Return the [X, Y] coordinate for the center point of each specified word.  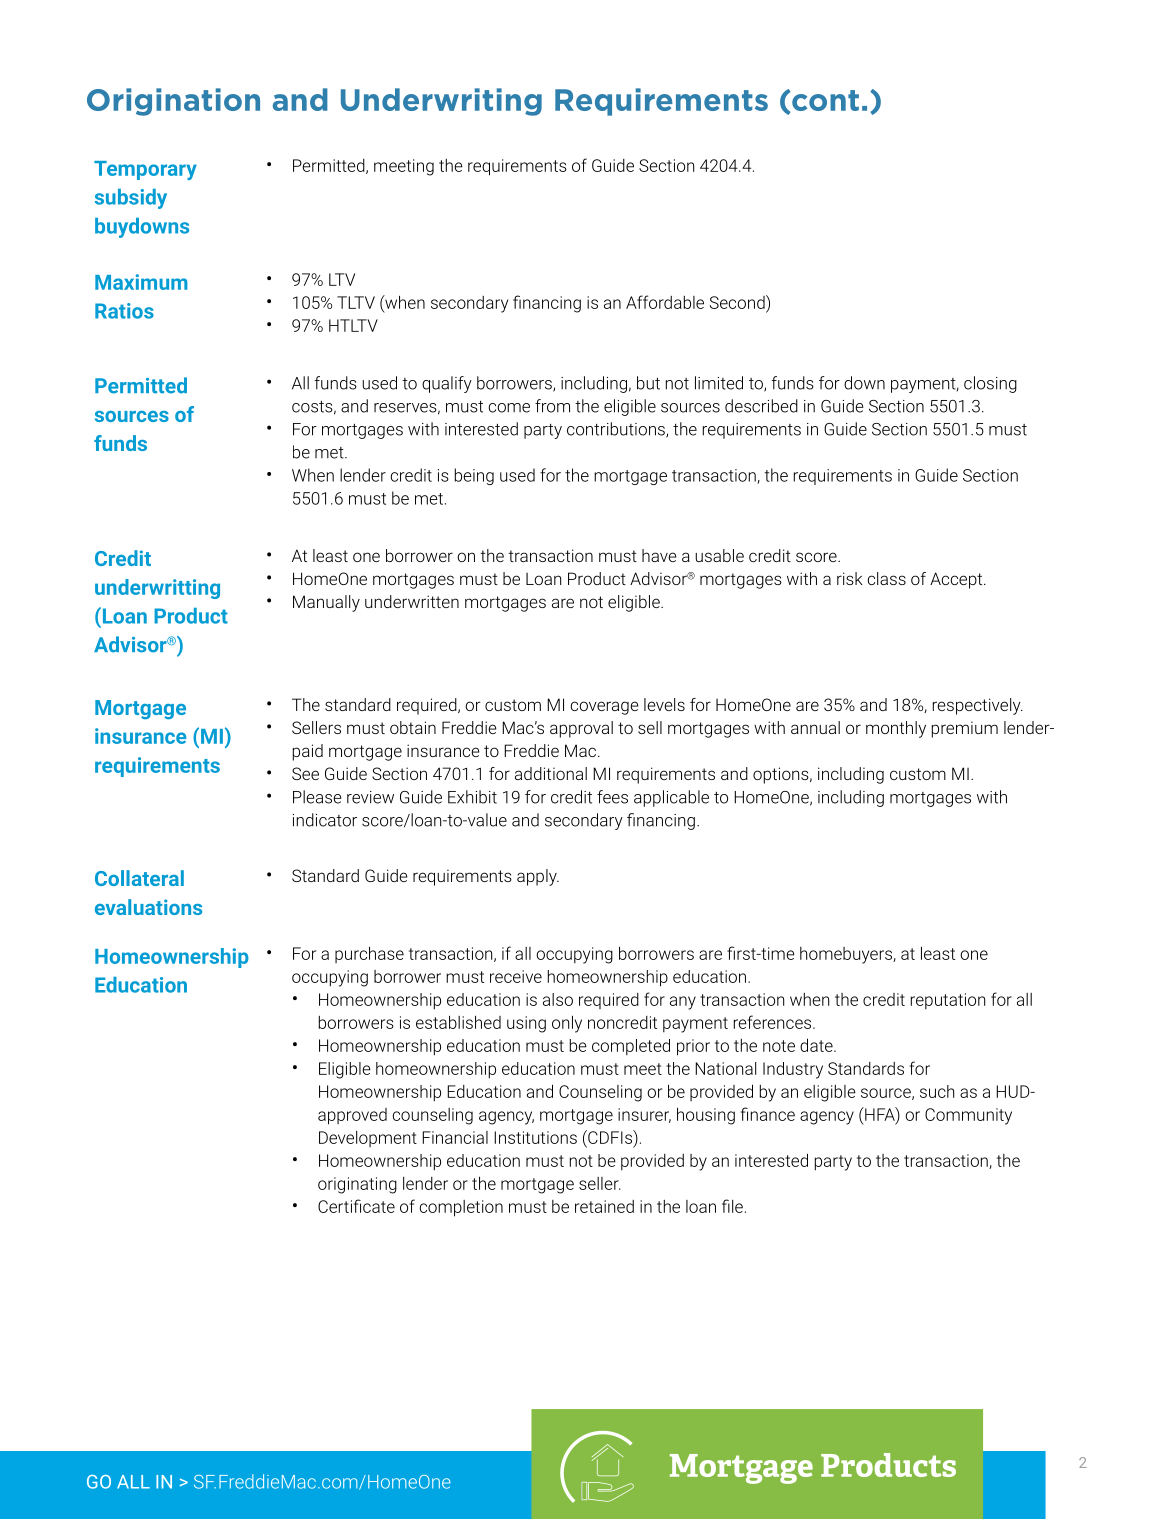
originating [357, 1185]
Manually [326, 603]
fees [612, 797]
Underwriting [441, 102]
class [886, 578]
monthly [896, 729]
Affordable [665, 302]
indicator [325, 820]
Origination [173, 102]
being [474, 476]
